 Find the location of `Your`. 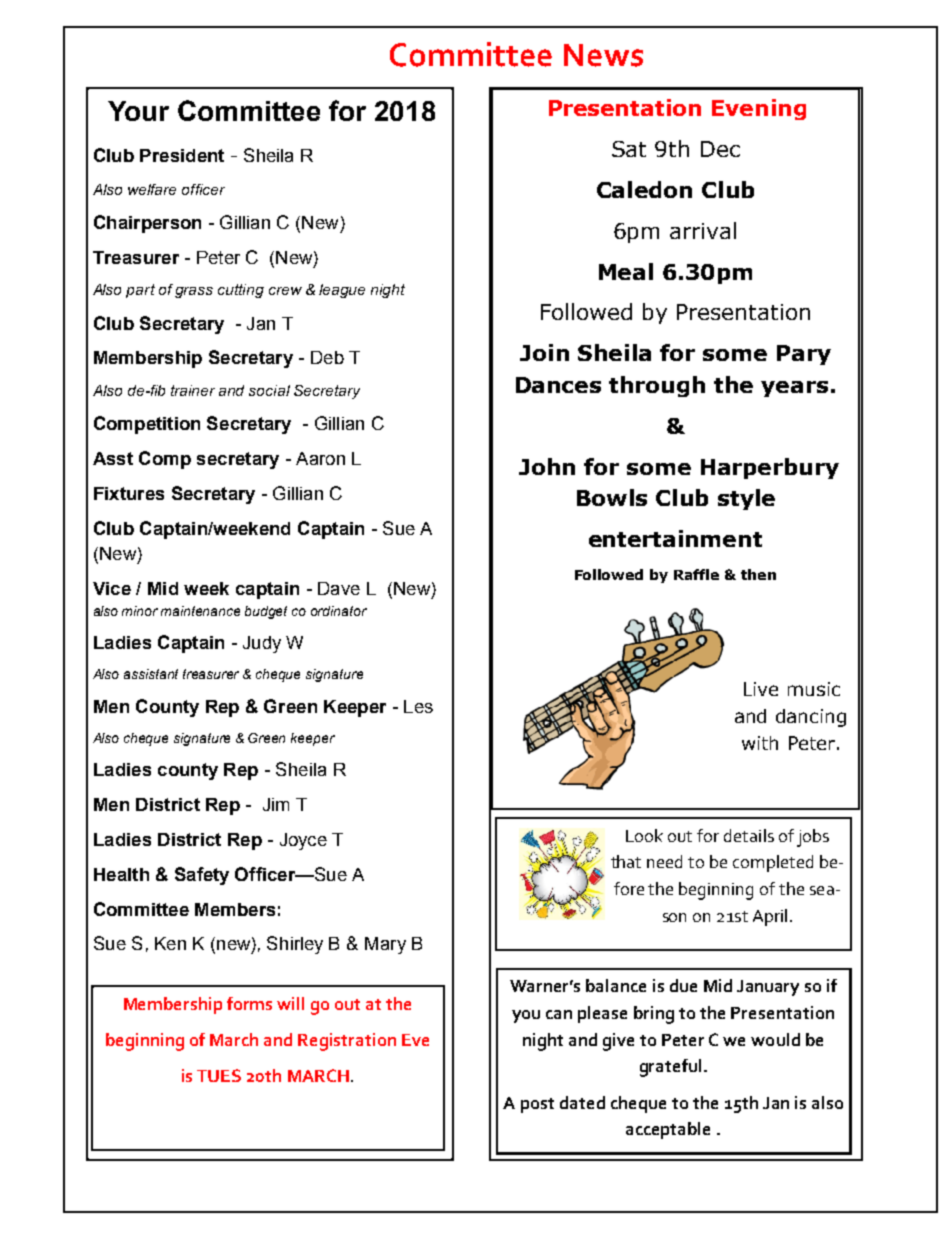

Your is located at coordinates (138, 111).
